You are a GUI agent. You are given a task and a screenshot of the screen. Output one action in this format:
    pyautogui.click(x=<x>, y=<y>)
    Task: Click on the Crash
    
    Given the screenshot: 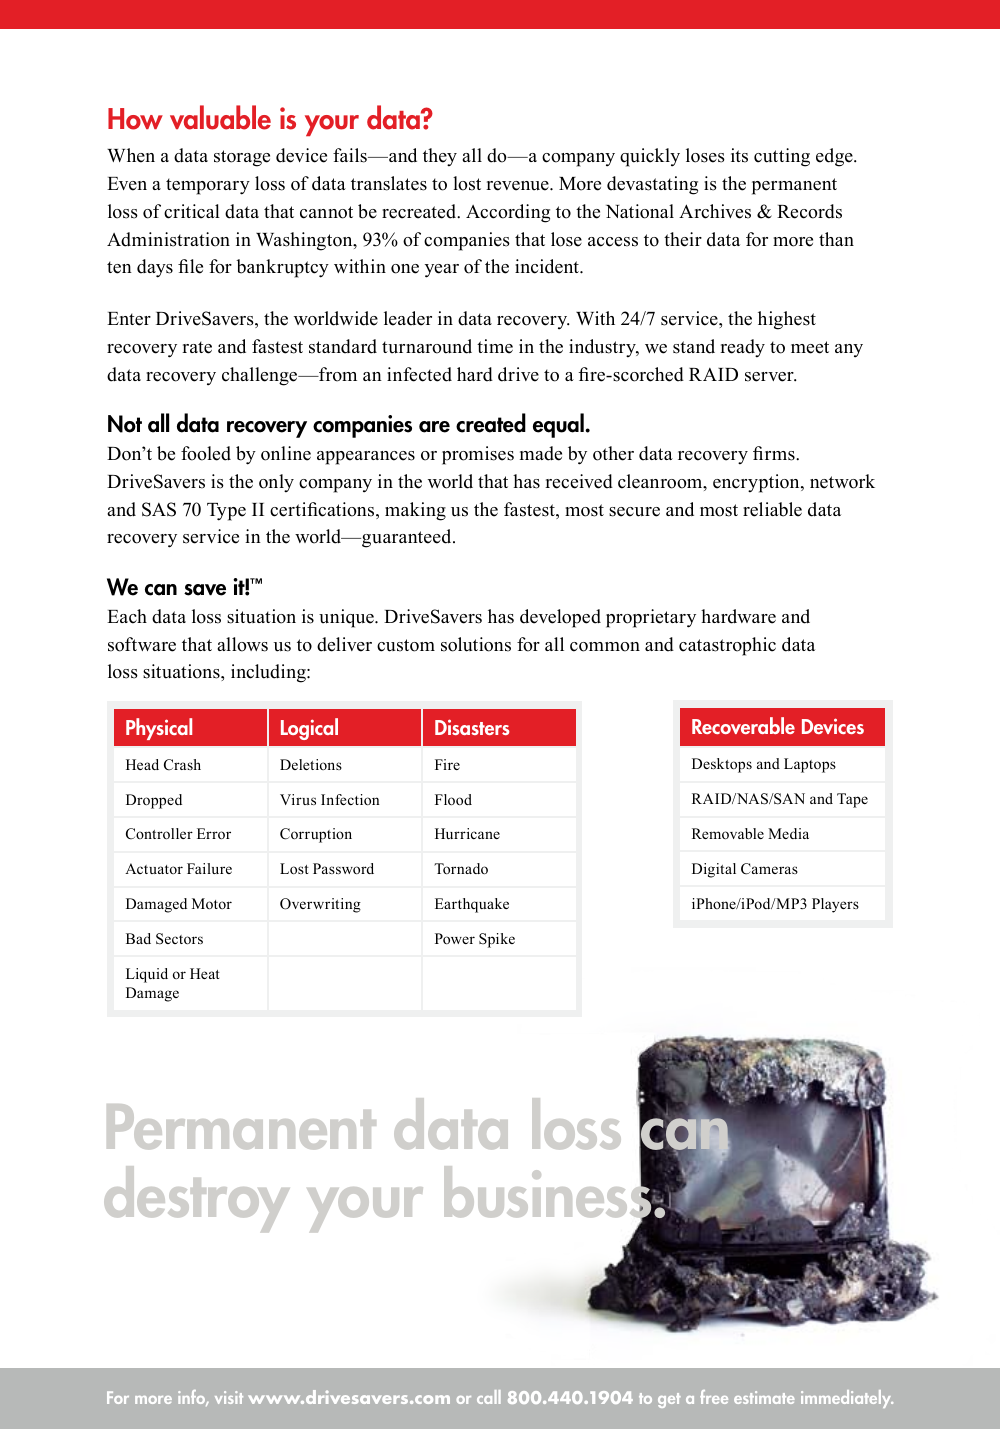 What is the action you would take?
    pyautogui.click(x=182, y=765)
